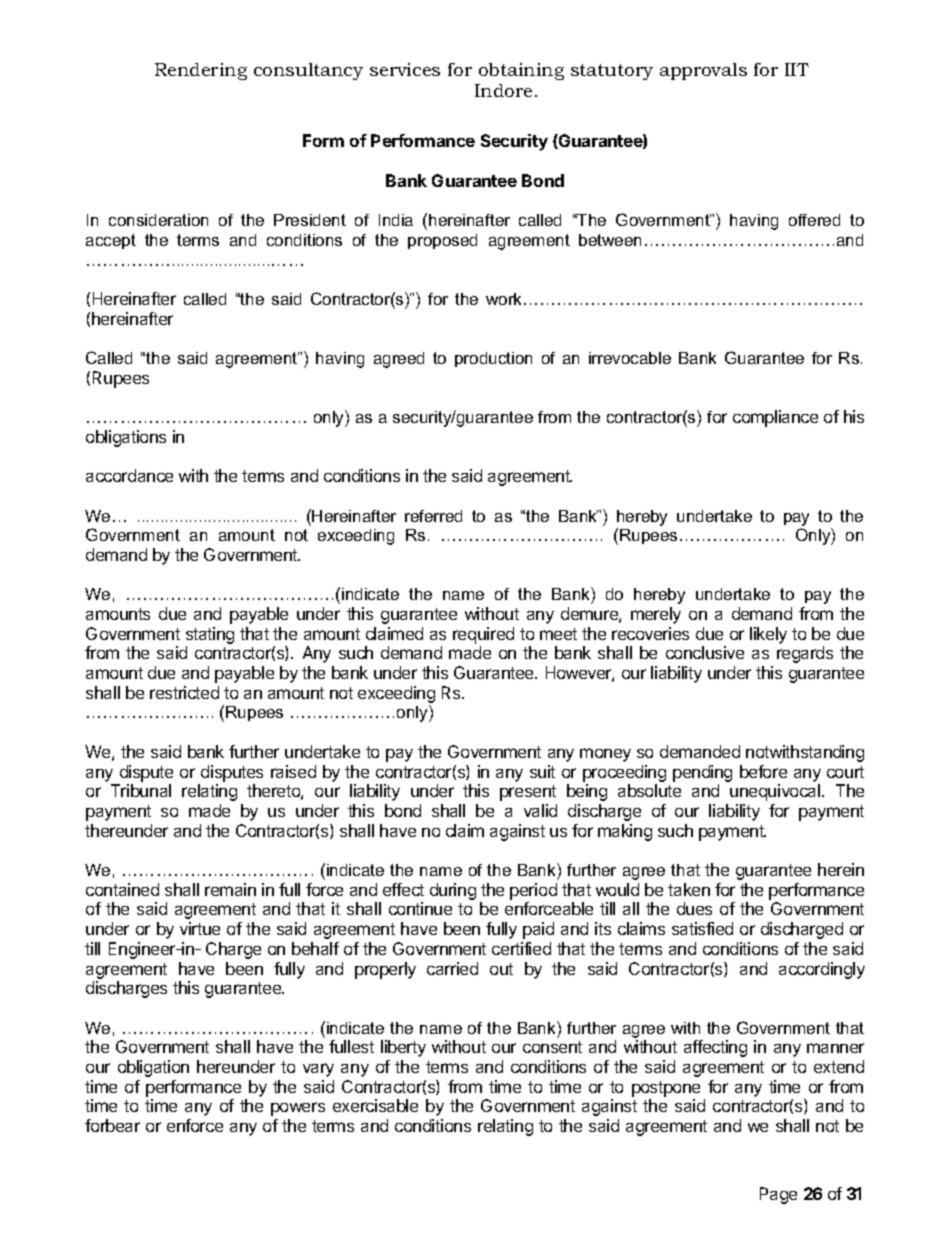  What do you see at coordinates (775, 418) in the image?
I see `compliance` at bounding box center [775, 418].
